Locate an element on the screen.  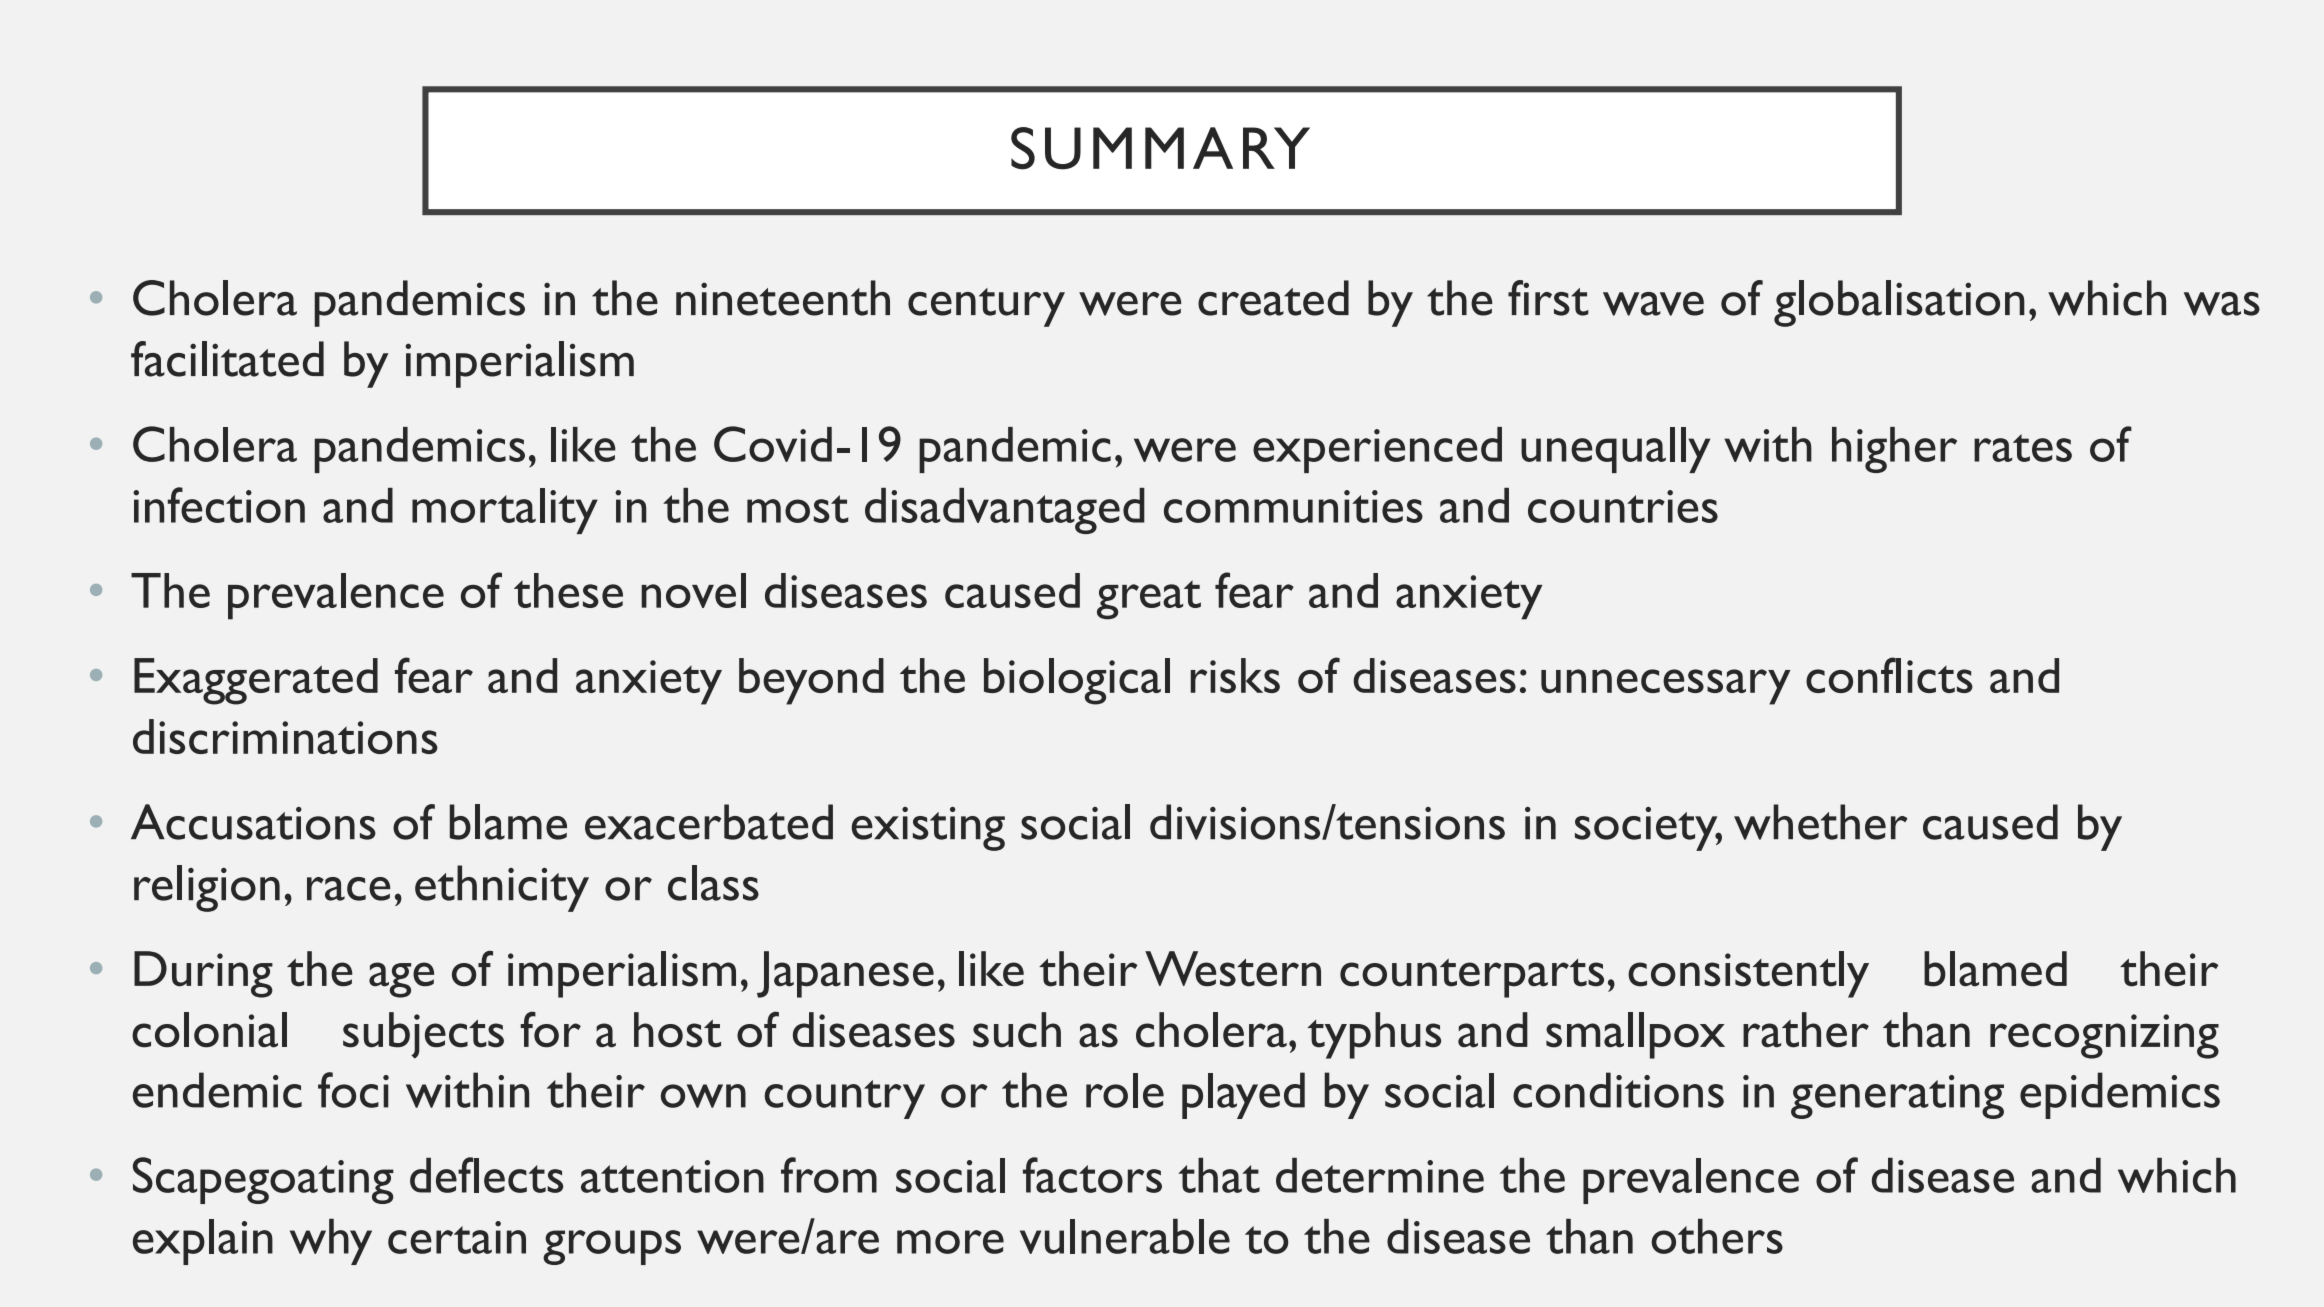
whether is located at coordinates (1821, 822).
